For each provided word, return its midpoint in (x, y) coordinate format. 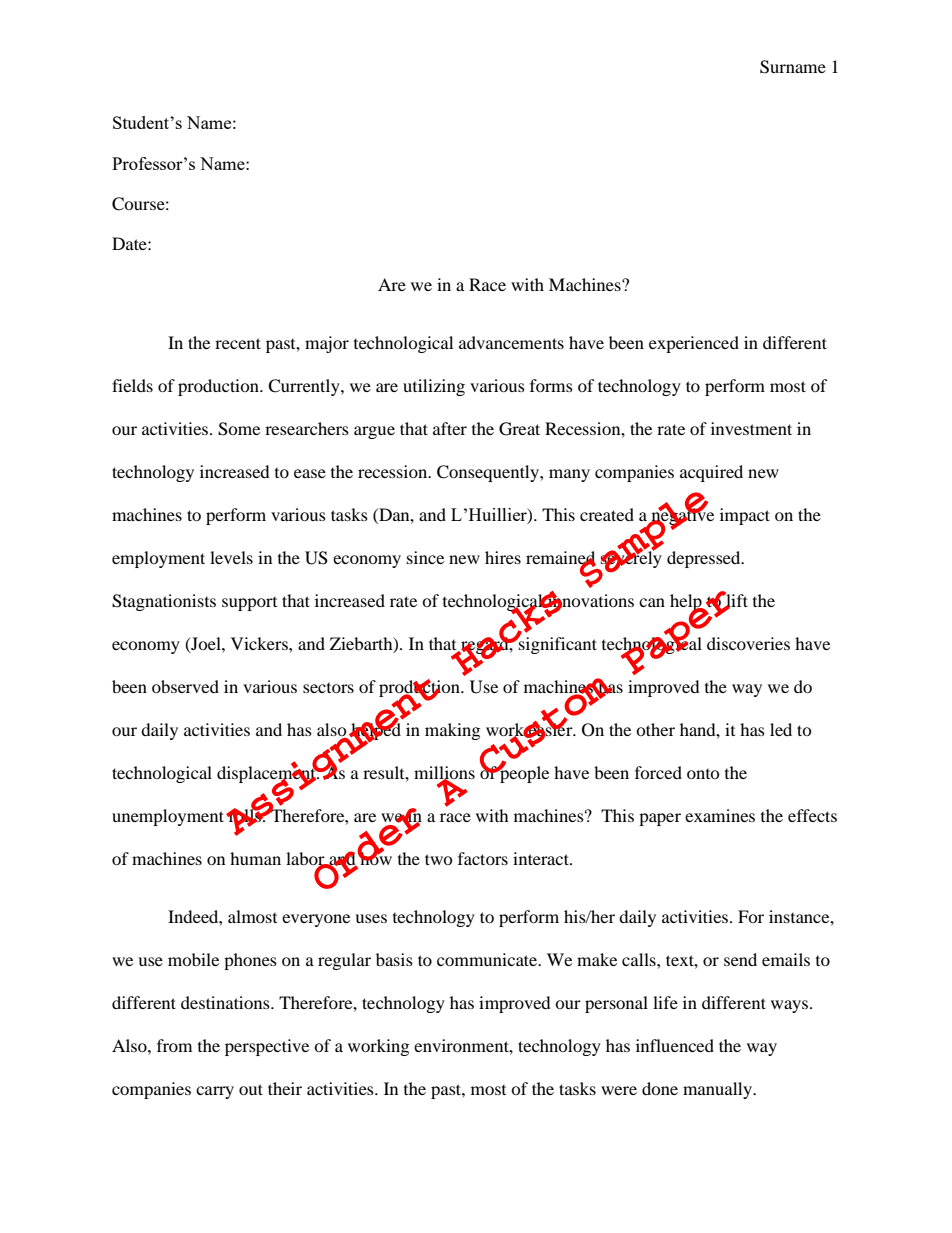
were (619, 1090)
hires (503, 557)
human (255, 858)
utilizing (434, 387)
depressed (705, 559)
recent (238, 343)
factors (483, 858)
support (249, 604)
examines (720, 815)
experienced (694, 344)
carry (215, 1092)
